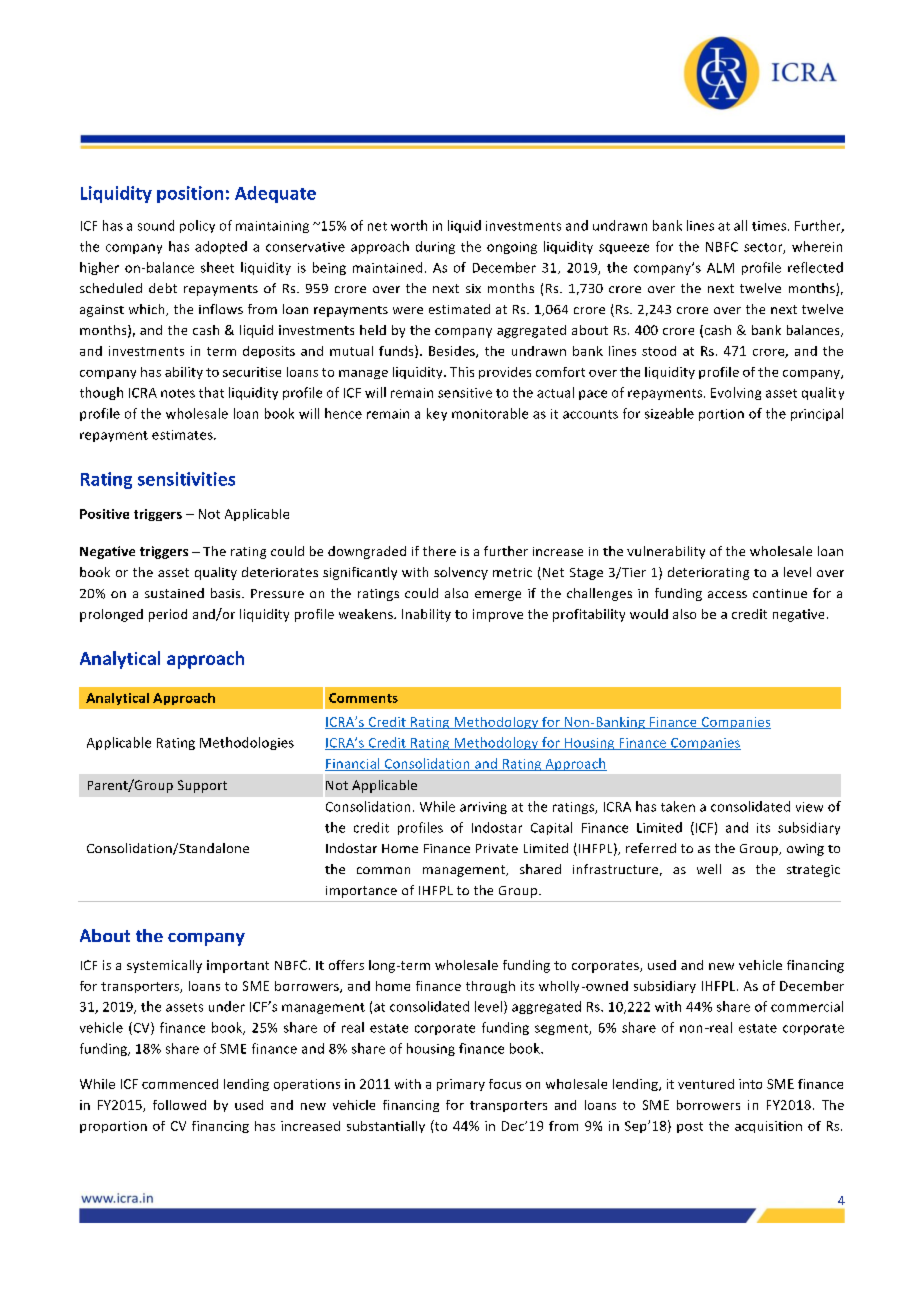  What do you see at coordinates (678, 806) in the screenshot?
I see `taken` at bounding box center [678, 806].
